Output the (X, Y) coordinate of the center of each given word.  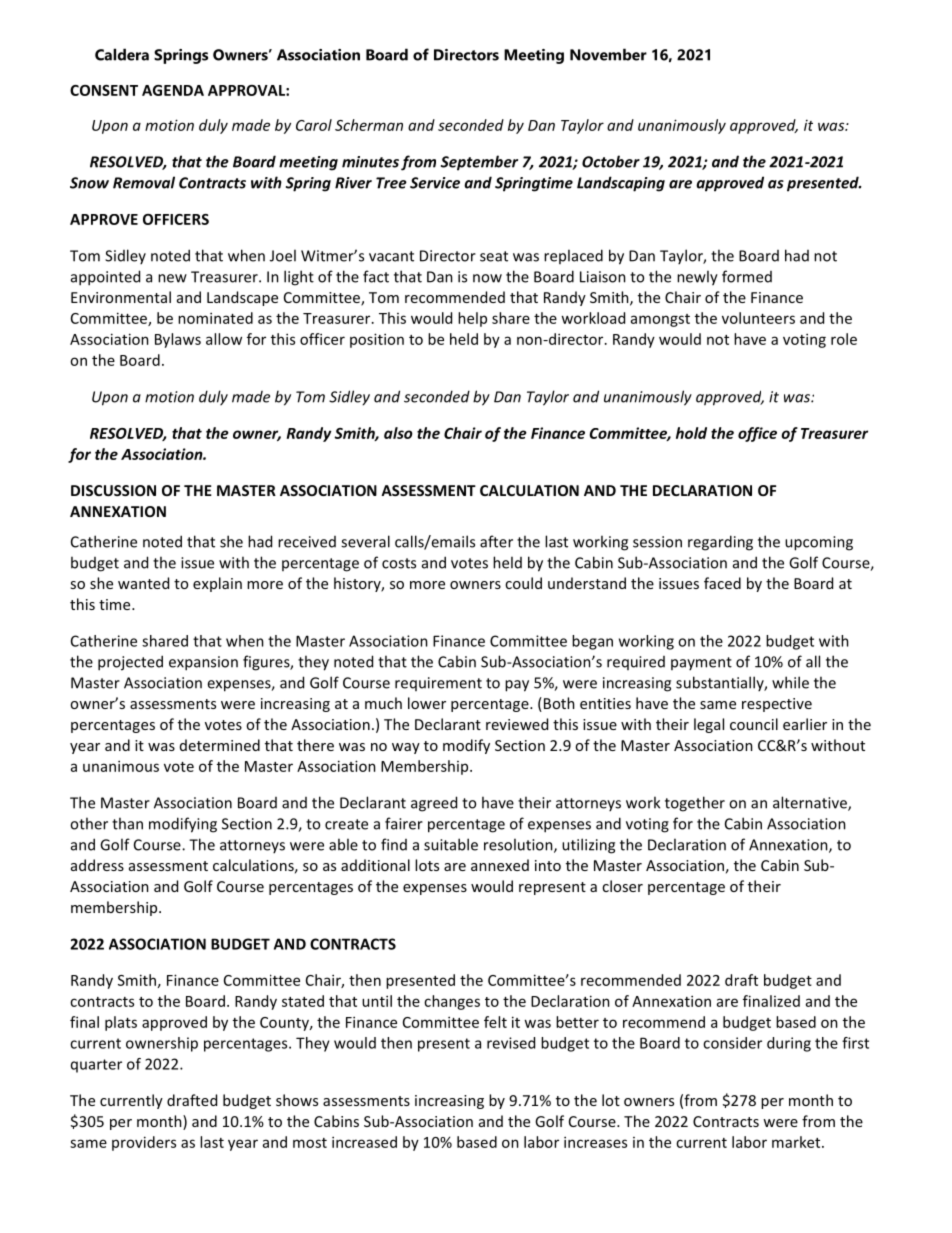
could (523, 583)
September (479, 163)
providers (144, 1143)
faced (722, 583)
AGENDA (173, 90)
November (608, 54)
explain (217, 584)
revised (511, 1043)
